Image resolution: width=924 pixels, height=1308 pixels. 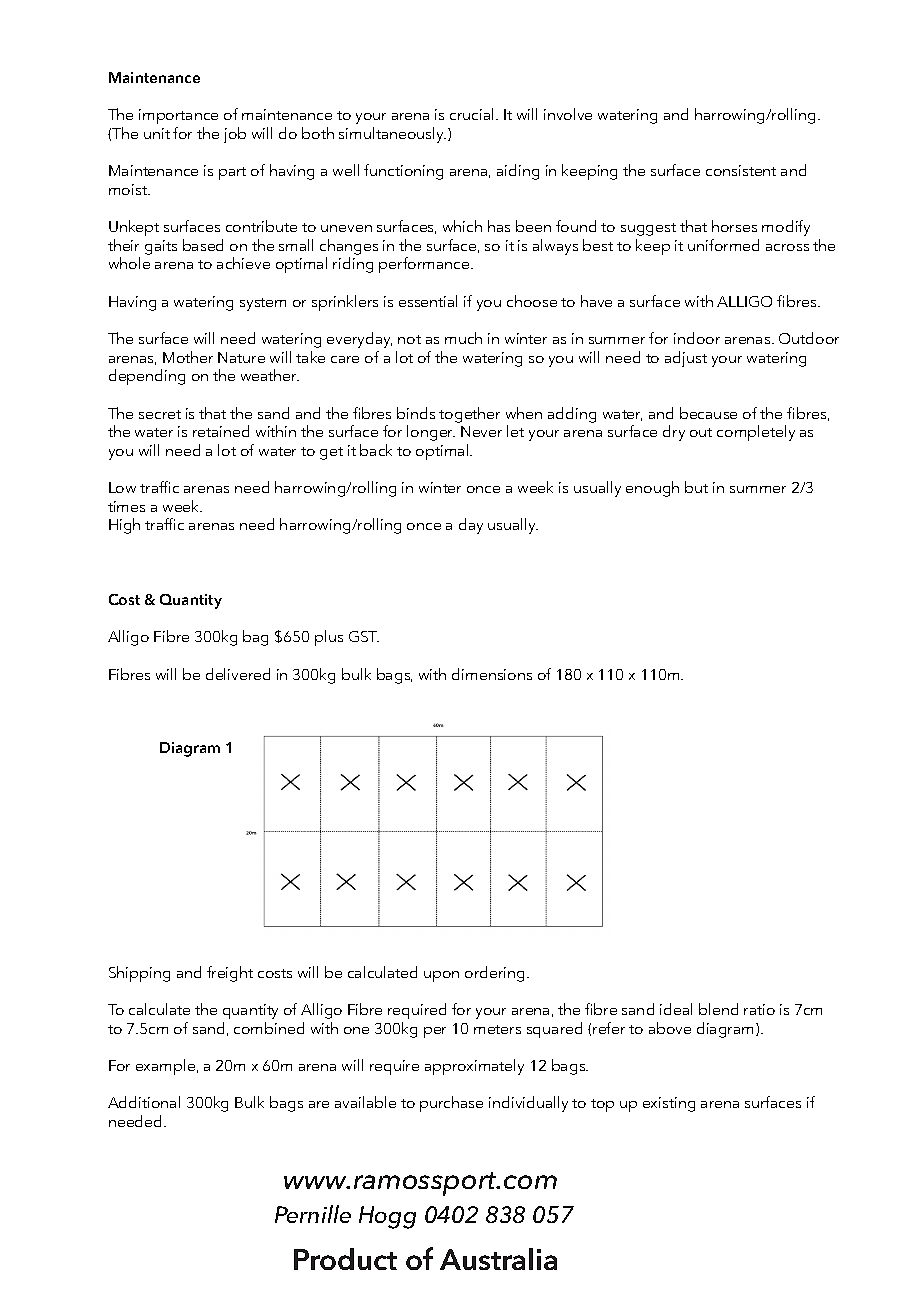 I want to click on retained, so click(x=221, y=431).
